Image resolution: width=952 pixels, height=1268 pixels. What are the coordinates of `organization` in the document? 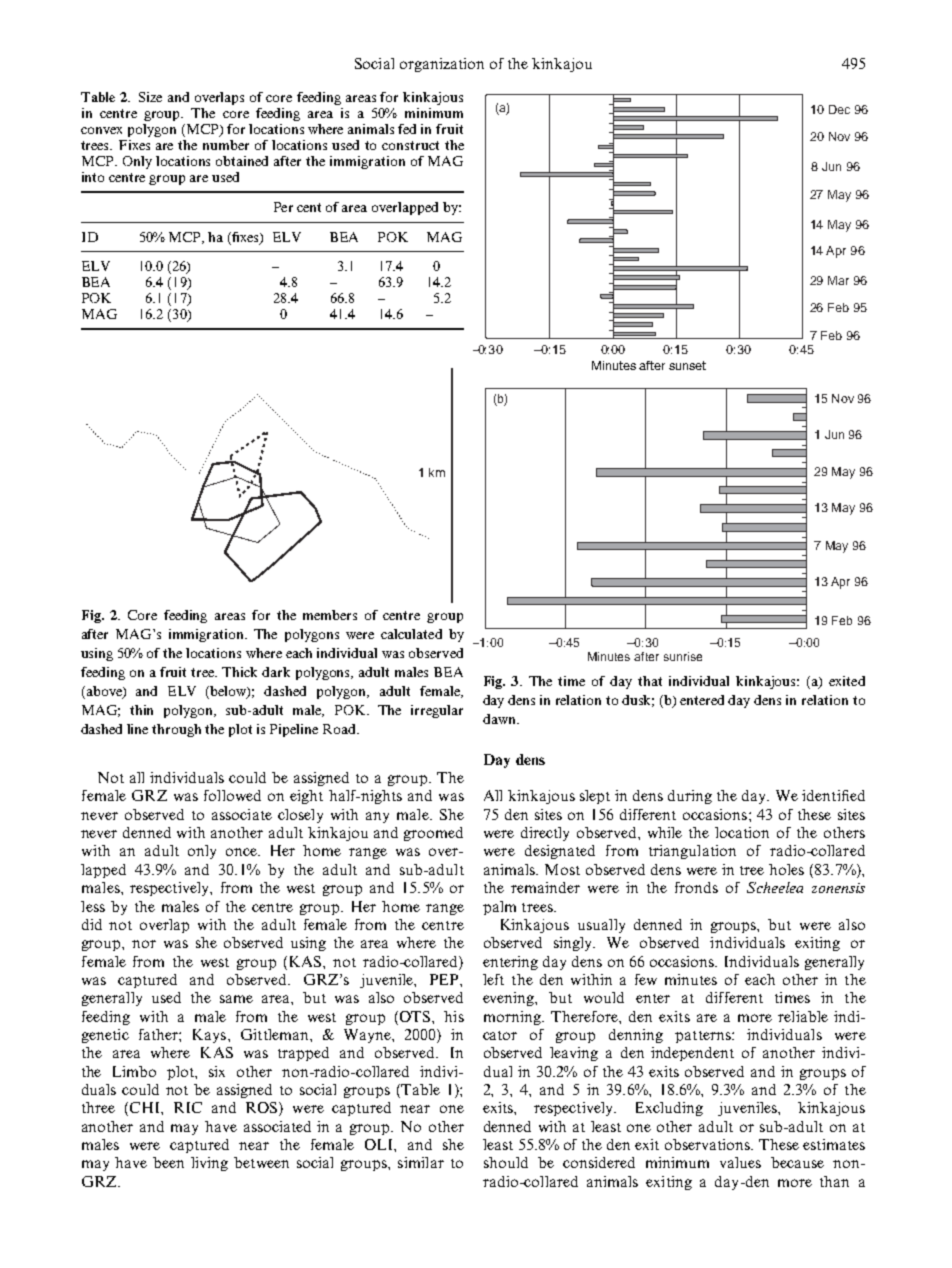 It's located at (442, 65).
